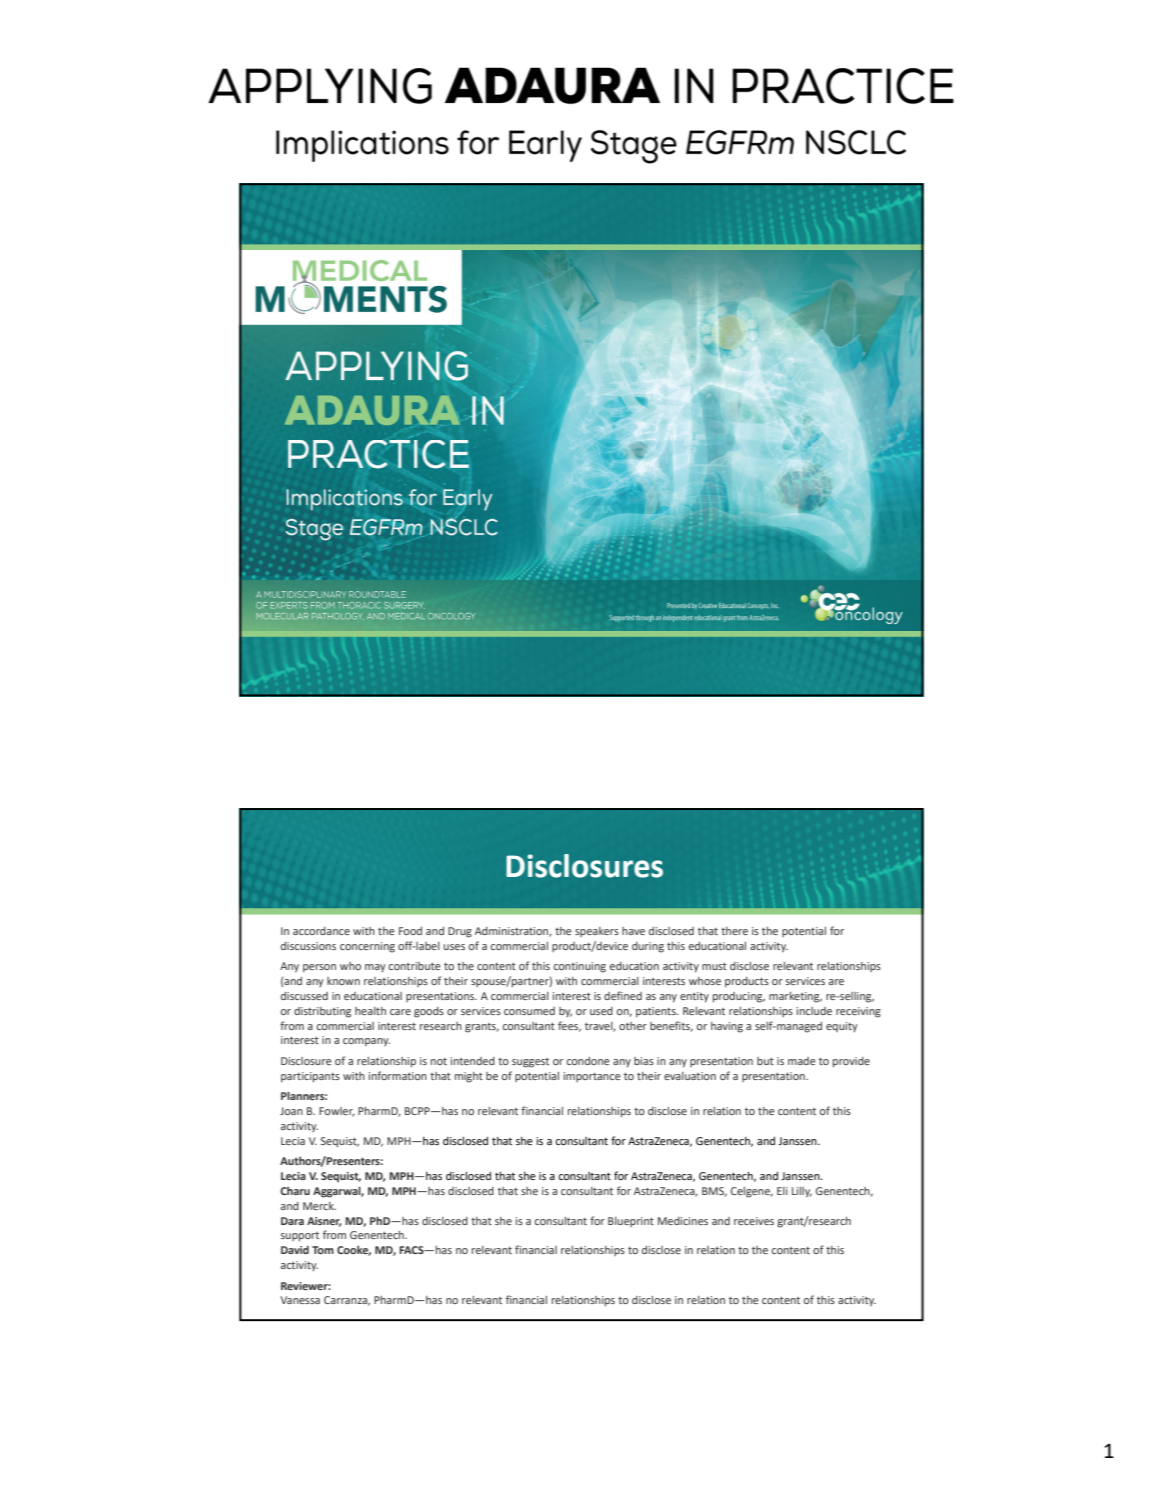  I want to click on Dara, so click(292, 1221).
